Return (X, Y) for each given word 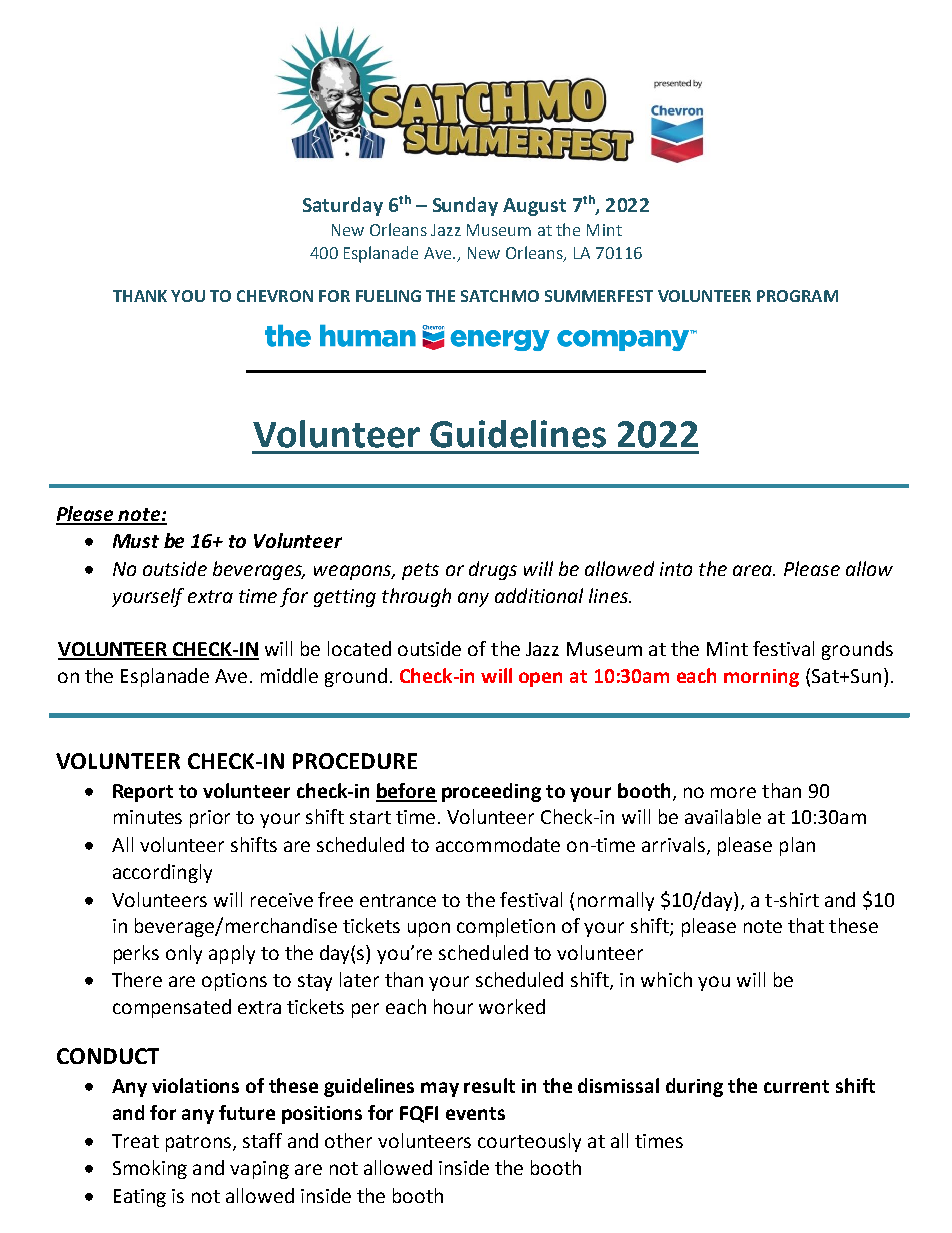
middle (289, 675)
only (184, 954)
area (753, 570)
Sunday (465, 206)
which (666, 979)
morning (761, 678)
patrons (200, 1143)
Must (136, 541)
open (540, 679)
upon (429, 929)
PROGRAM (797, 296)
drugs (493, 570)
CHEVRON (275, 296)
